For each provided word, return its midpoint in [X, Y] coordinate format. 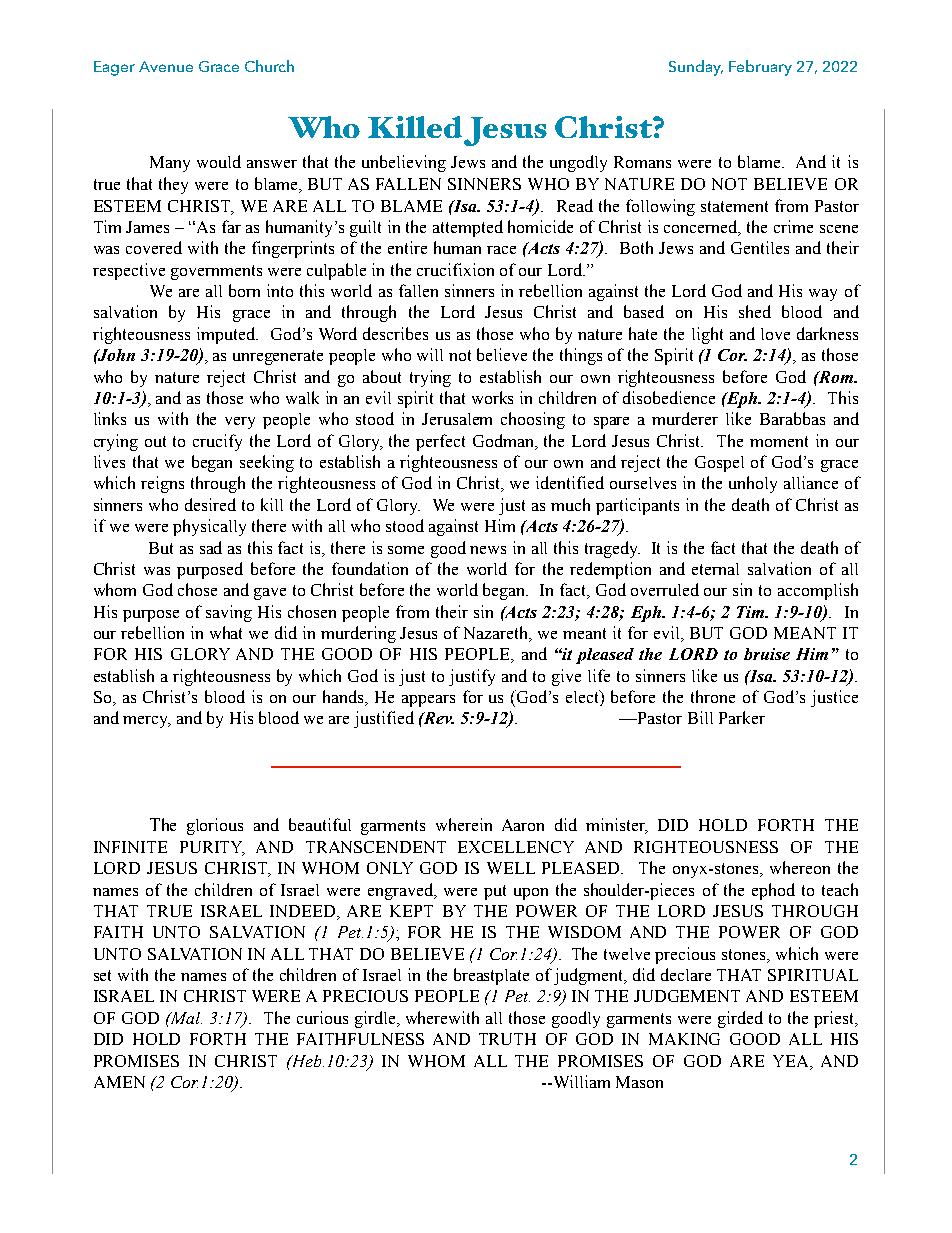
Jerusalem [457, 419]
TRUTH [507, 1039]
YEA [792, 1061]
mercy [147, 722]
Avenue [166, 66]
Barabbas [792, 418]
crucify [217, 442]
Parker [742, 717]
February [760, 68]
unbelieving [404, 163]
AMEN [119, 1082]
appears [428, 701]
